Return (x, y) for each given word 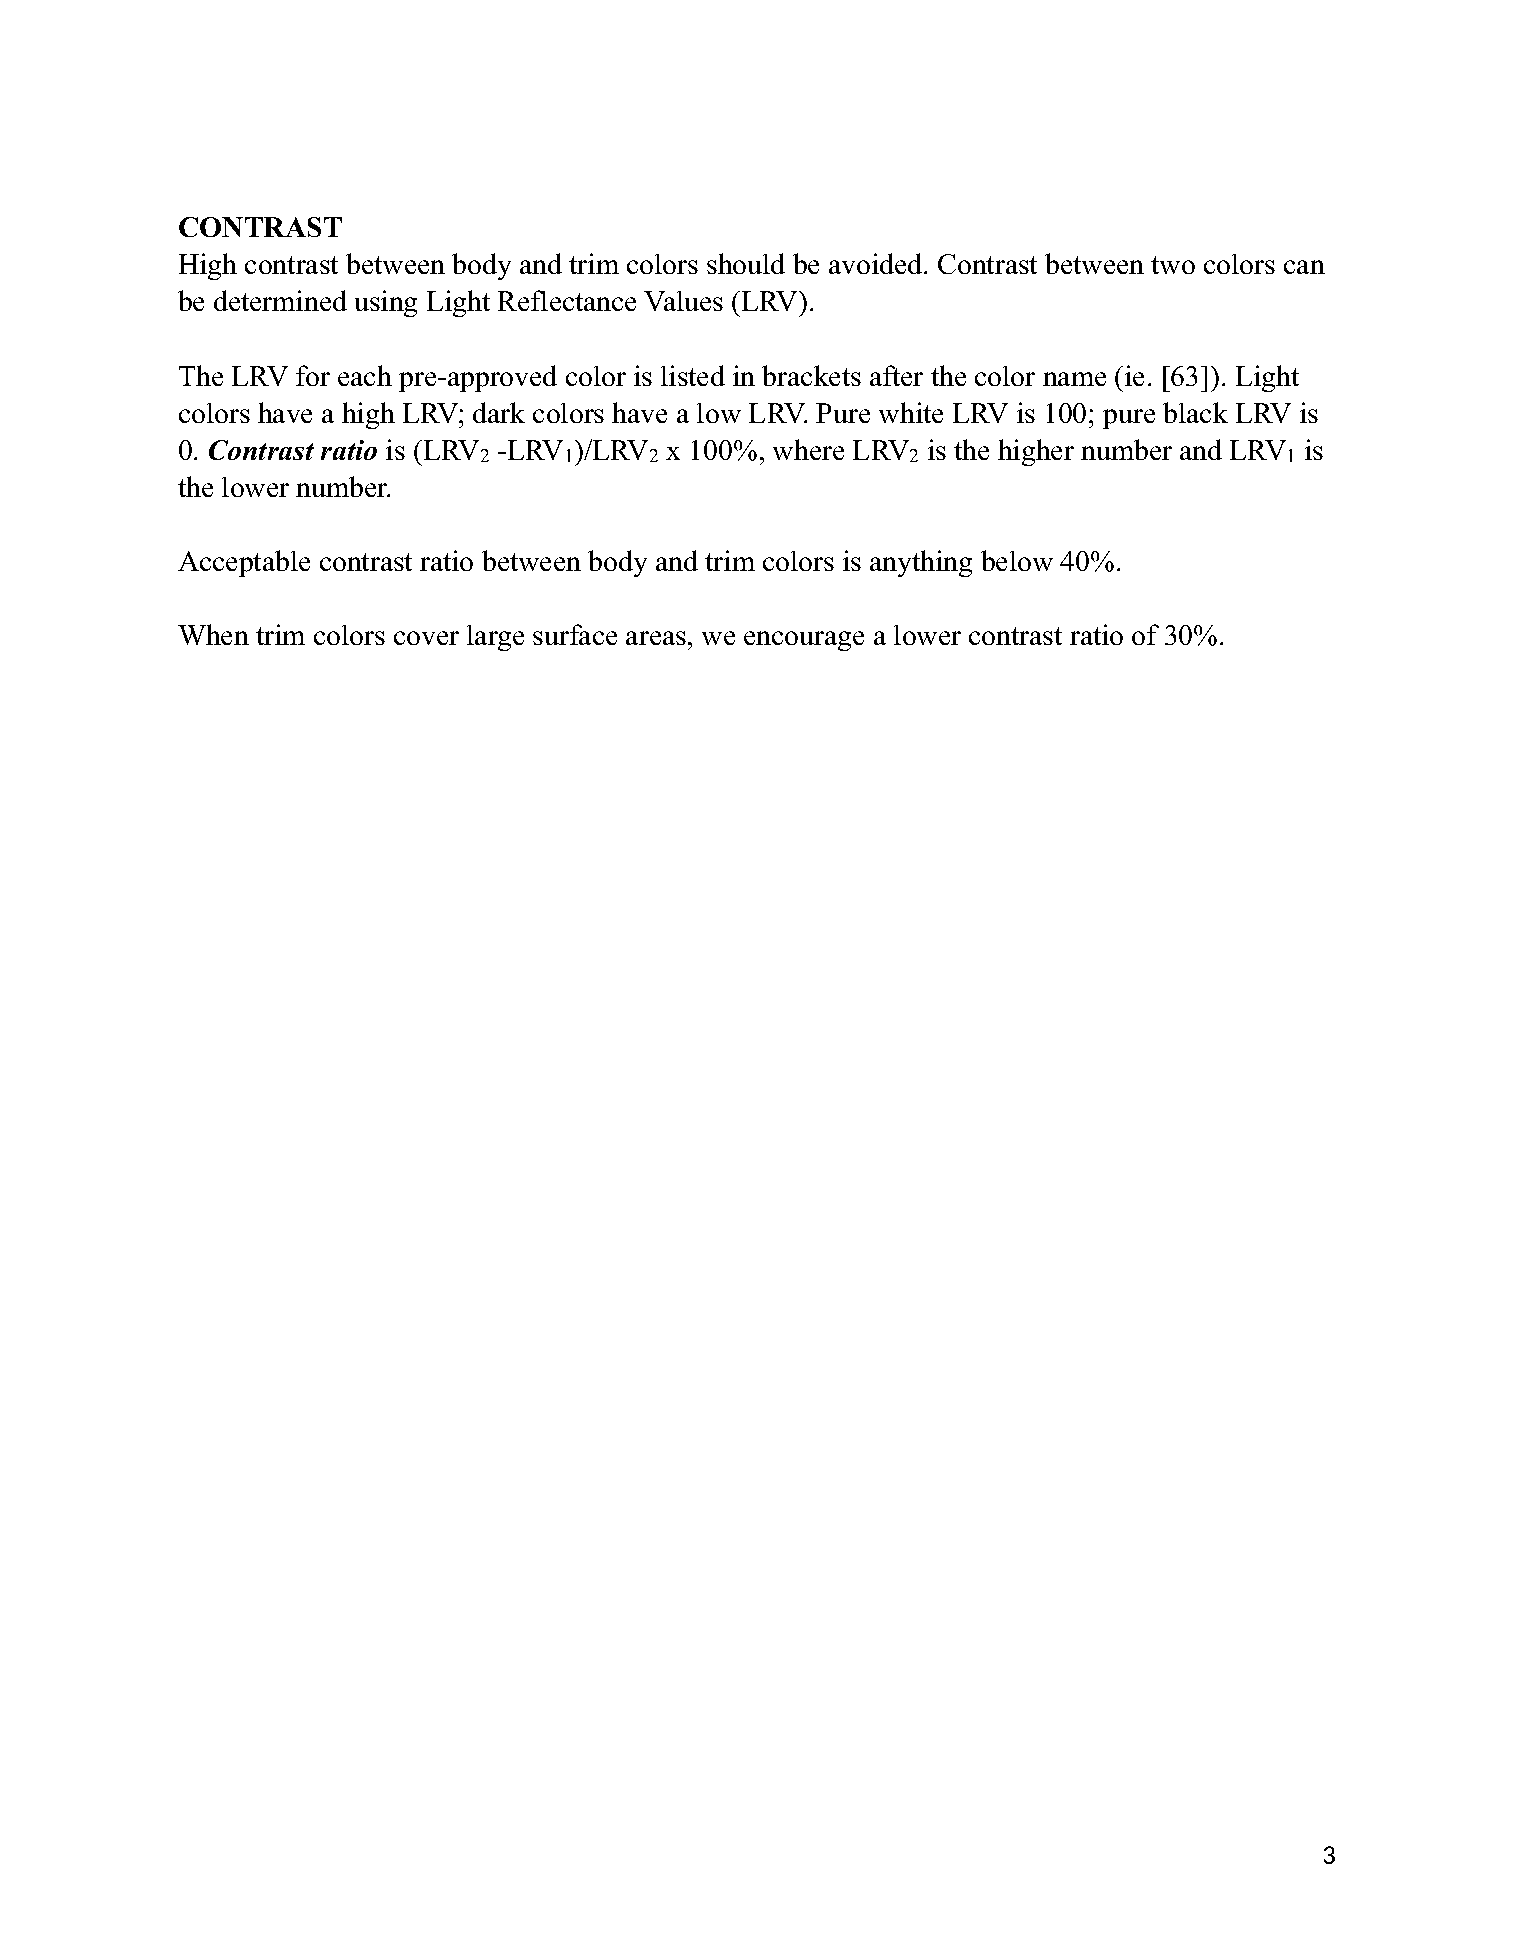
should (746, 263)
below (1017, 560)
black (1195, 412)
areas (656, 638)
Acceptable (244, 563)
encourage (804, 641)
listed (693, 375)
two (1173, 265)
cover (426, 638)
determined (280, 300)
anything (921, 563)
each (365, 375)
